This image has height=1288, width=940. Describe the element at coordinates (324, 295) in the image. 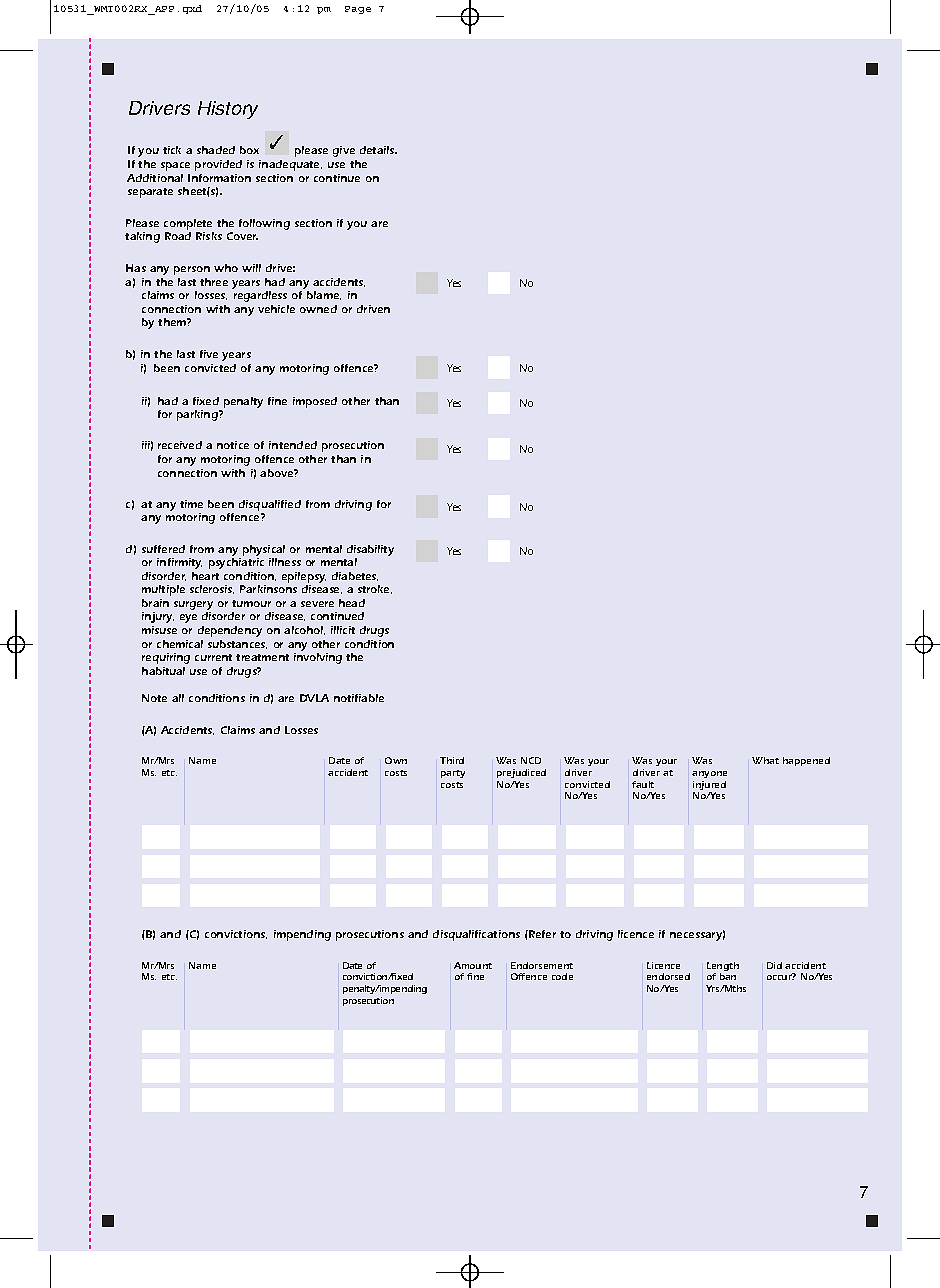

I see `blame` at that location.
